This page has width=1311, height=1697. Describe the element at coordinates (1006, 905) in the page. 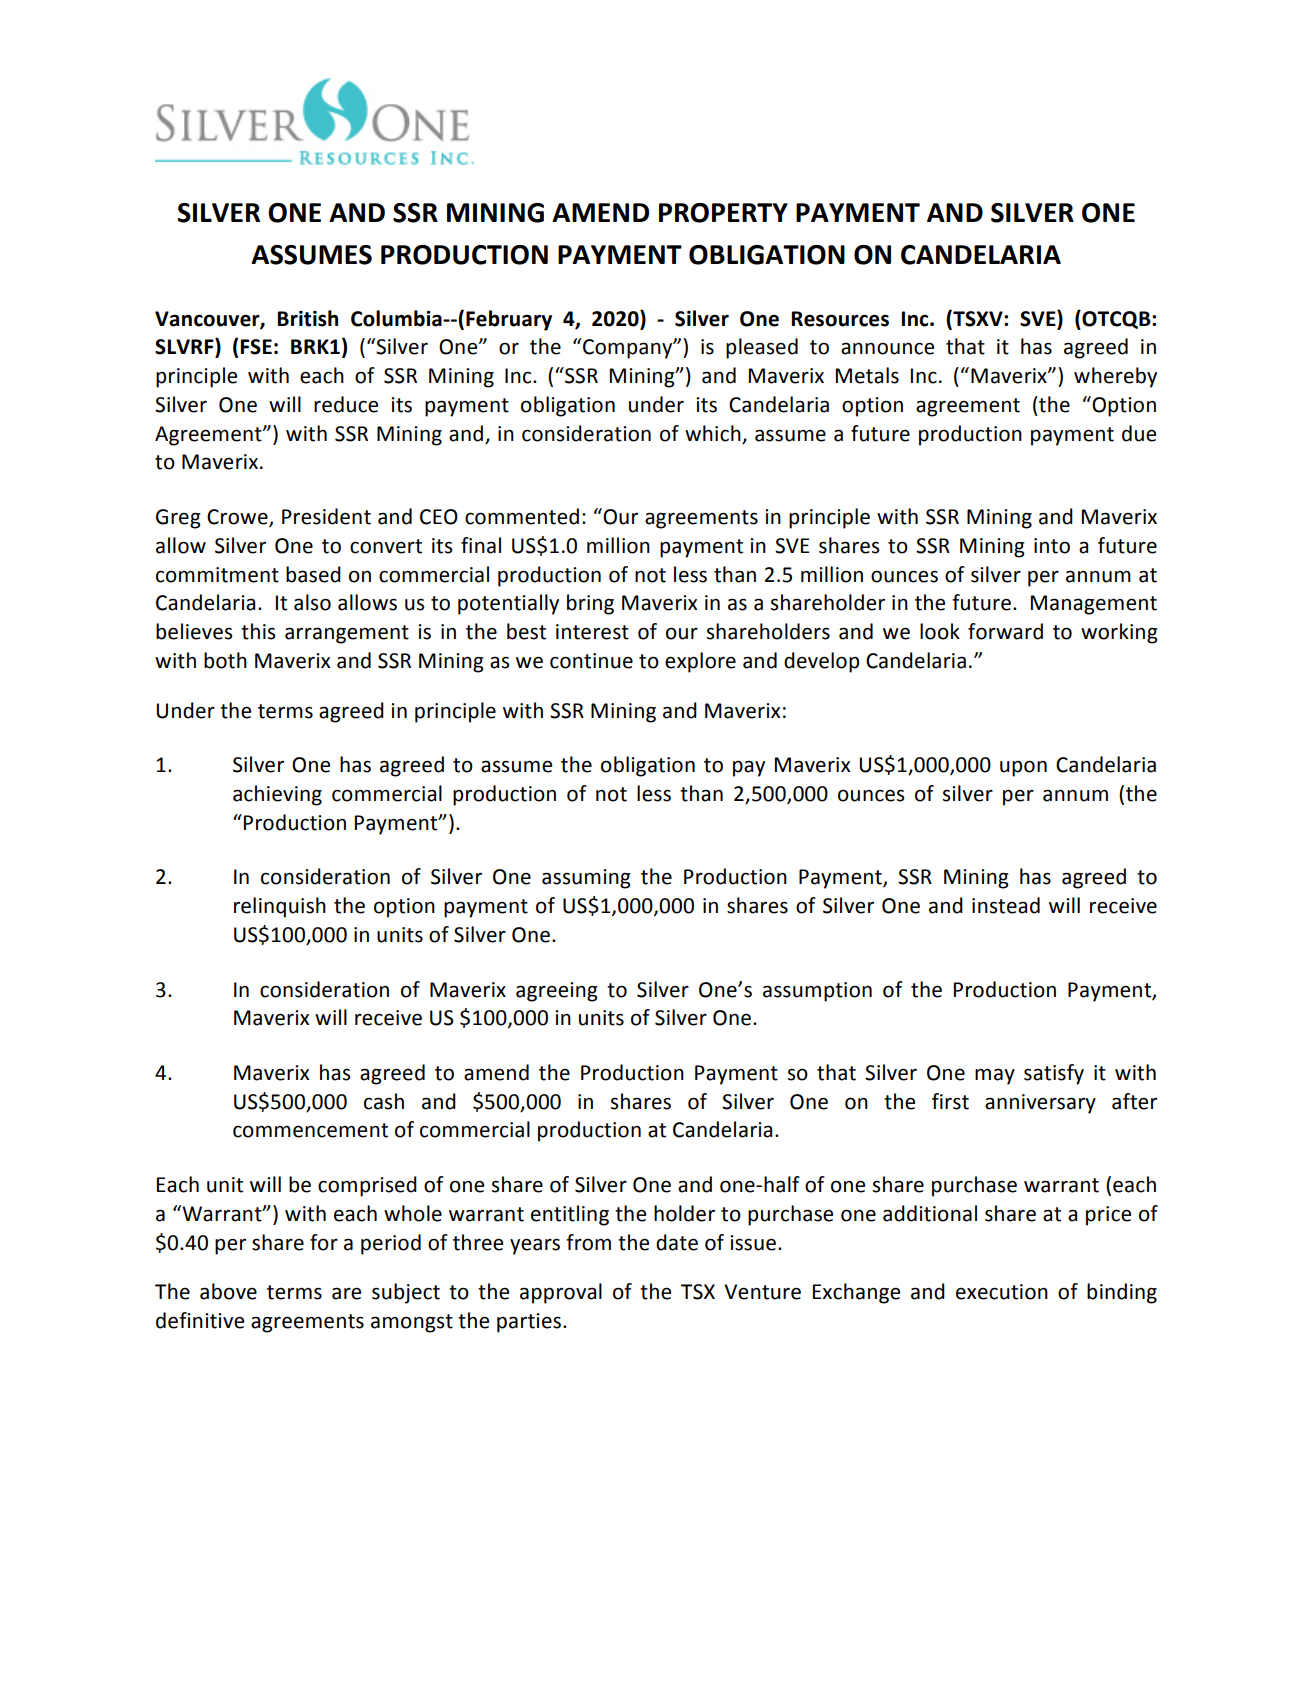

I see `instead` at that location.
